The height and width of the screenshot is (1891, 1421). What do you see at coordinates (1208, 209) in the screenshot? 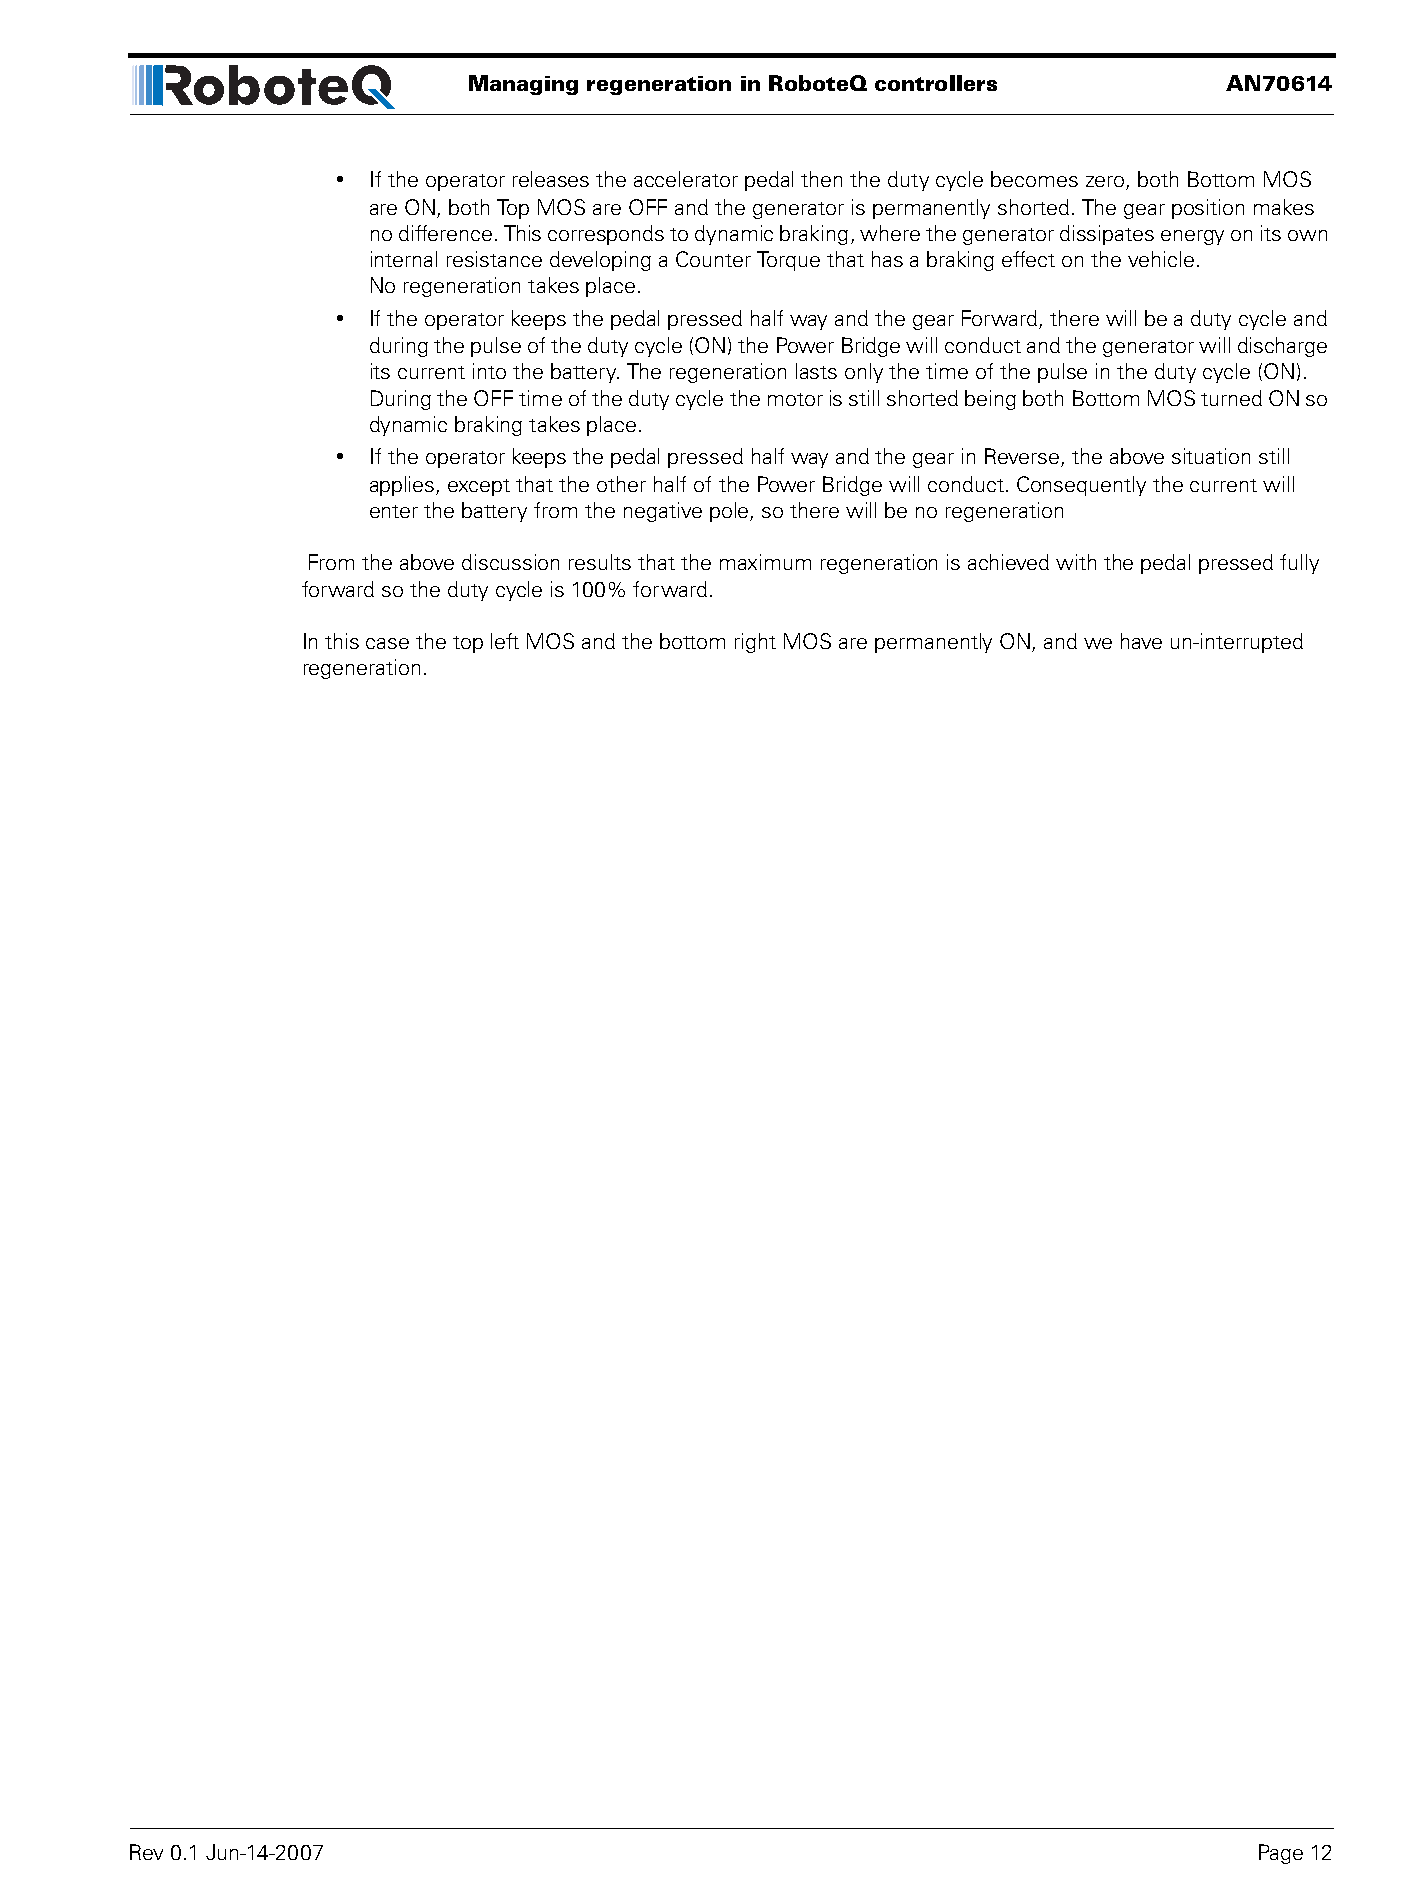
I see `position` at bounding box center [1208, 209].
